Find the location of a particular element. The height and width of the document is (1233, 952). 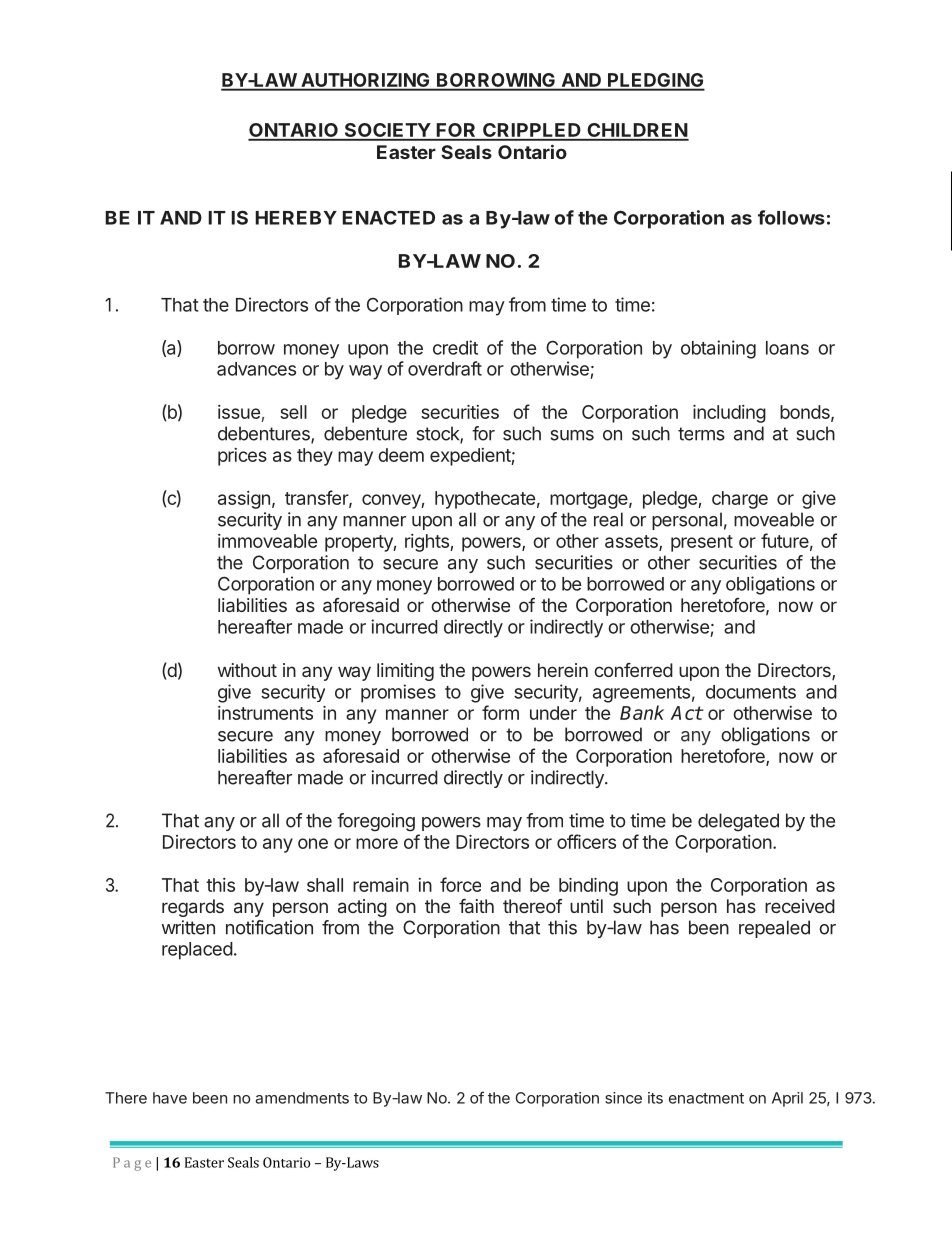

amendments is located at coordinates (302, 1098).
